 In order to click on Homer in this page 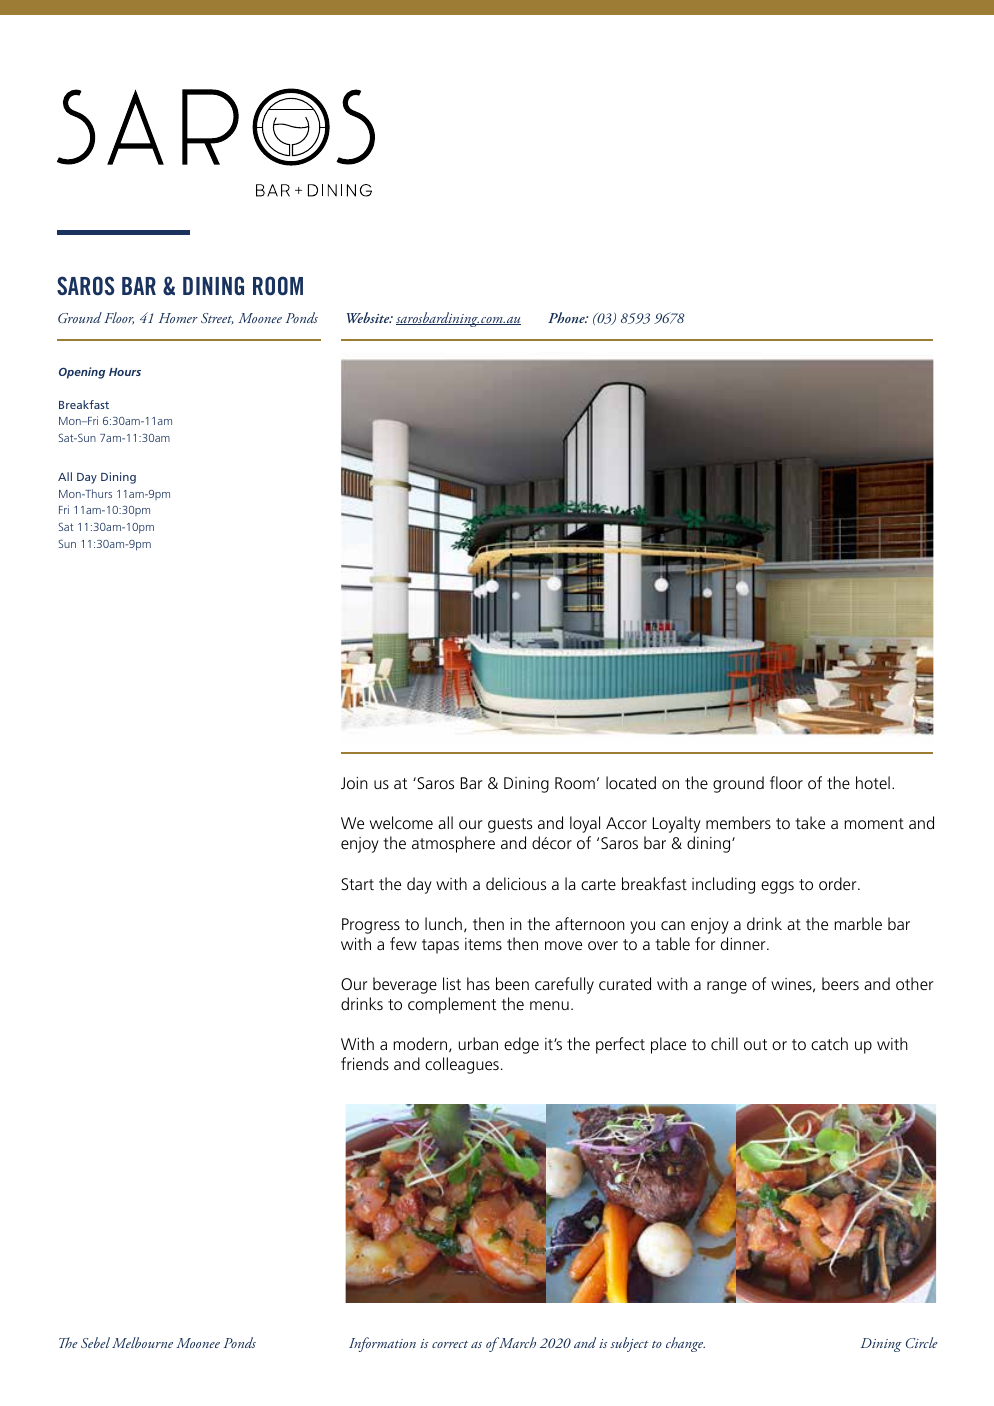, I will do `click(178, 318)`.
